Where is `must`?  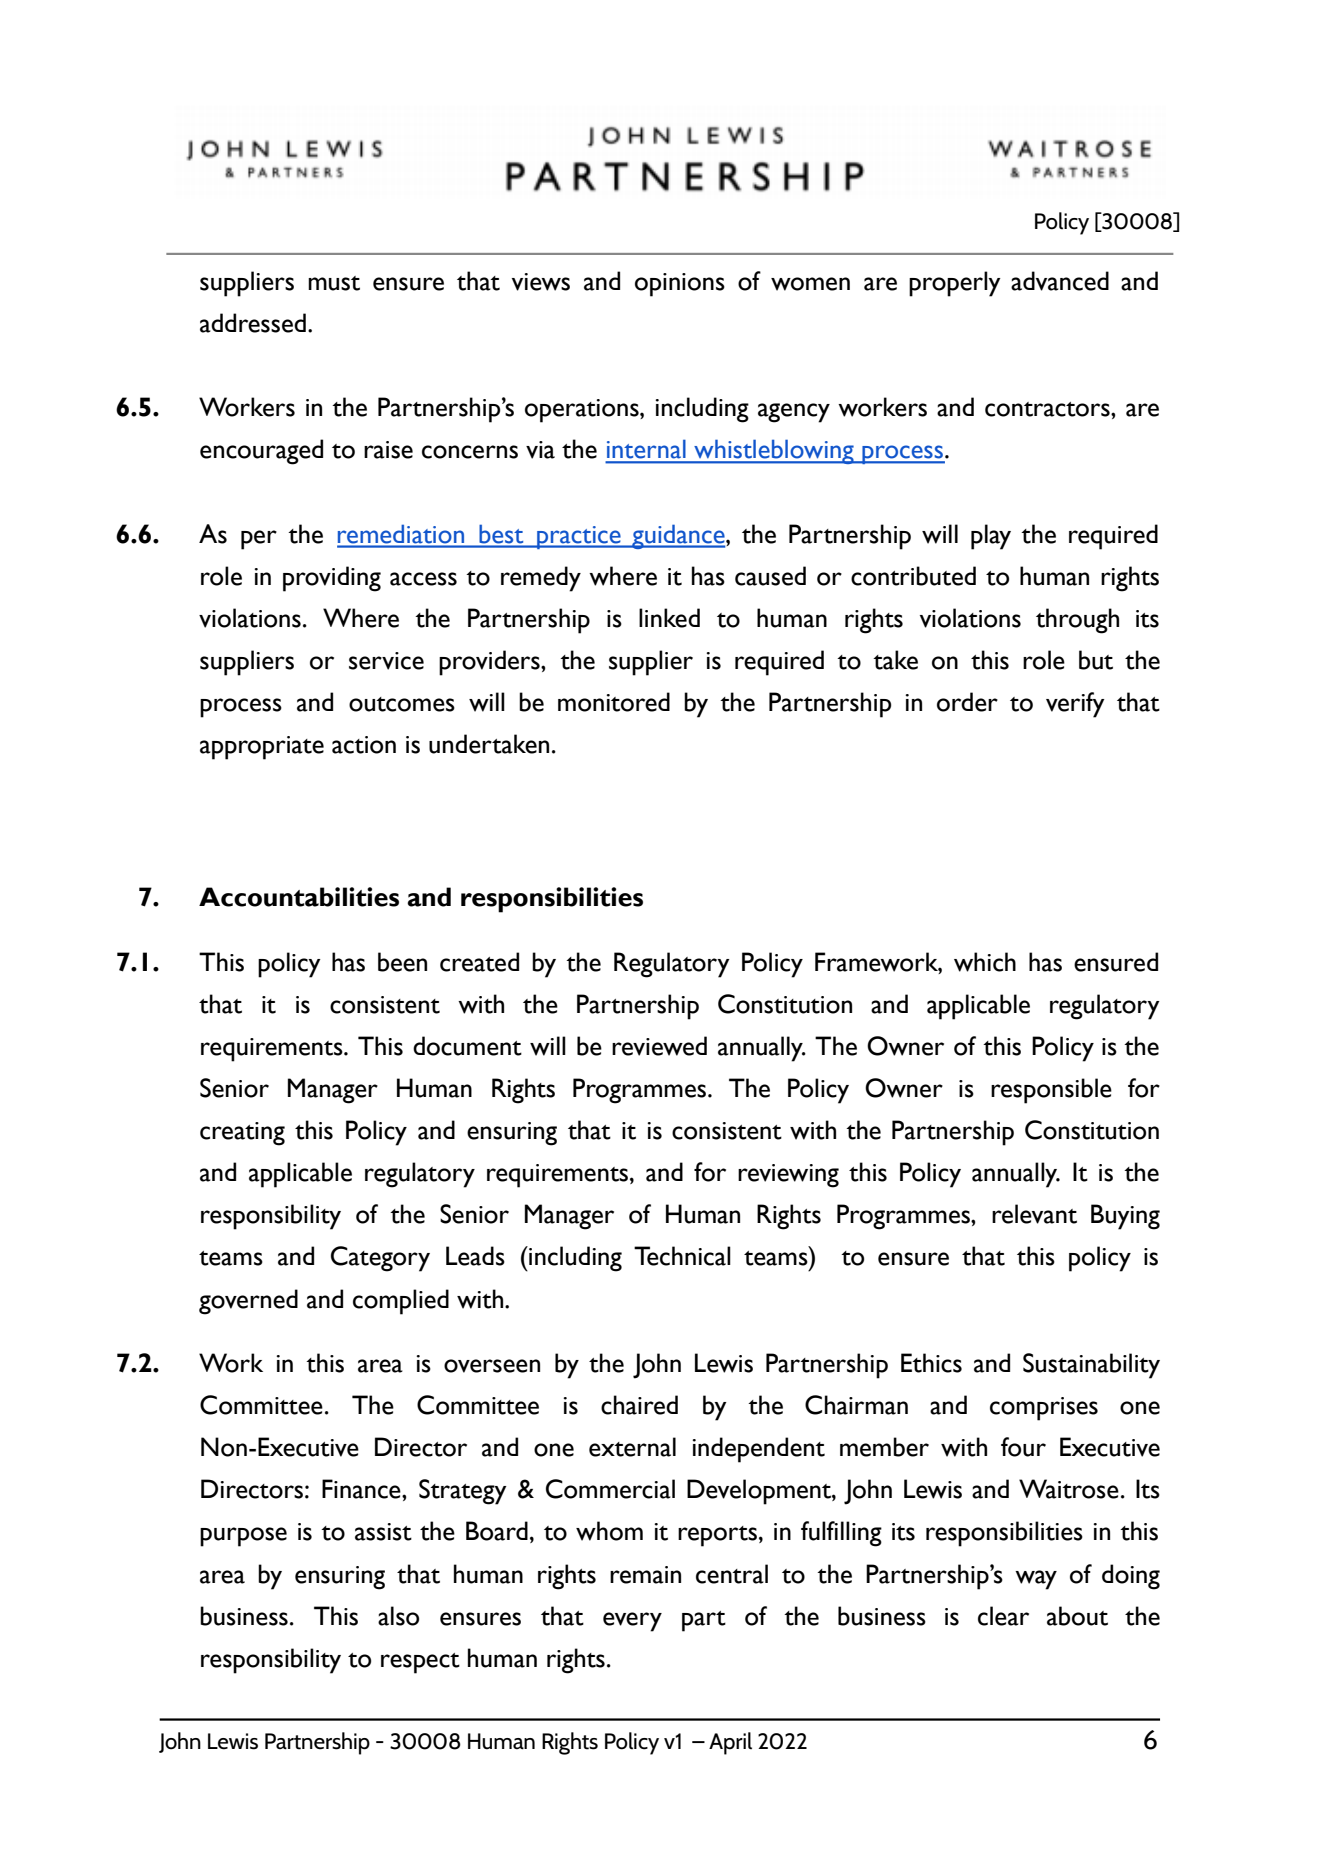 must is located at coordinates (334, 283).
